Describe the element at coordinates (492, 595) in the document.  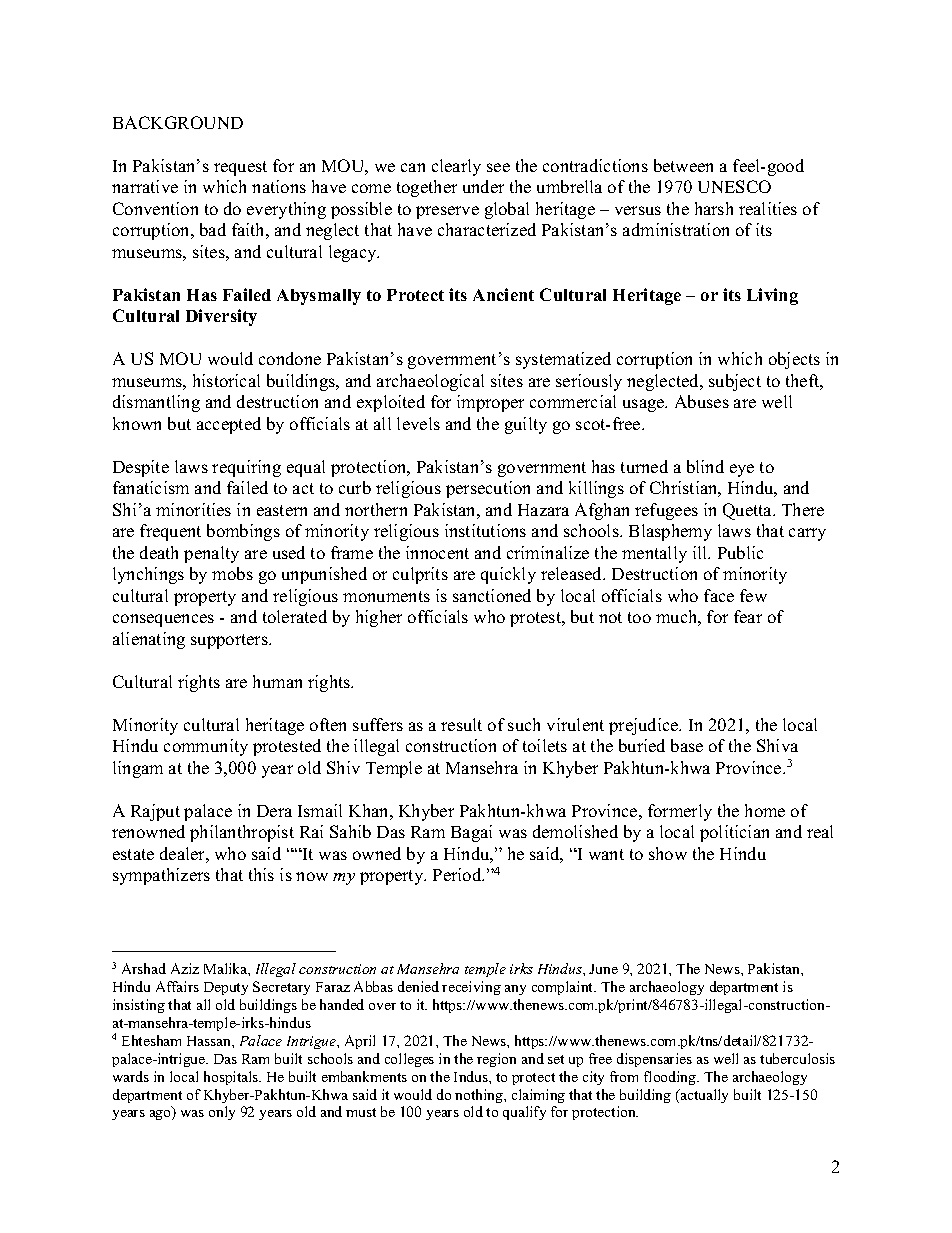
I see `sanctioned` at that location.
